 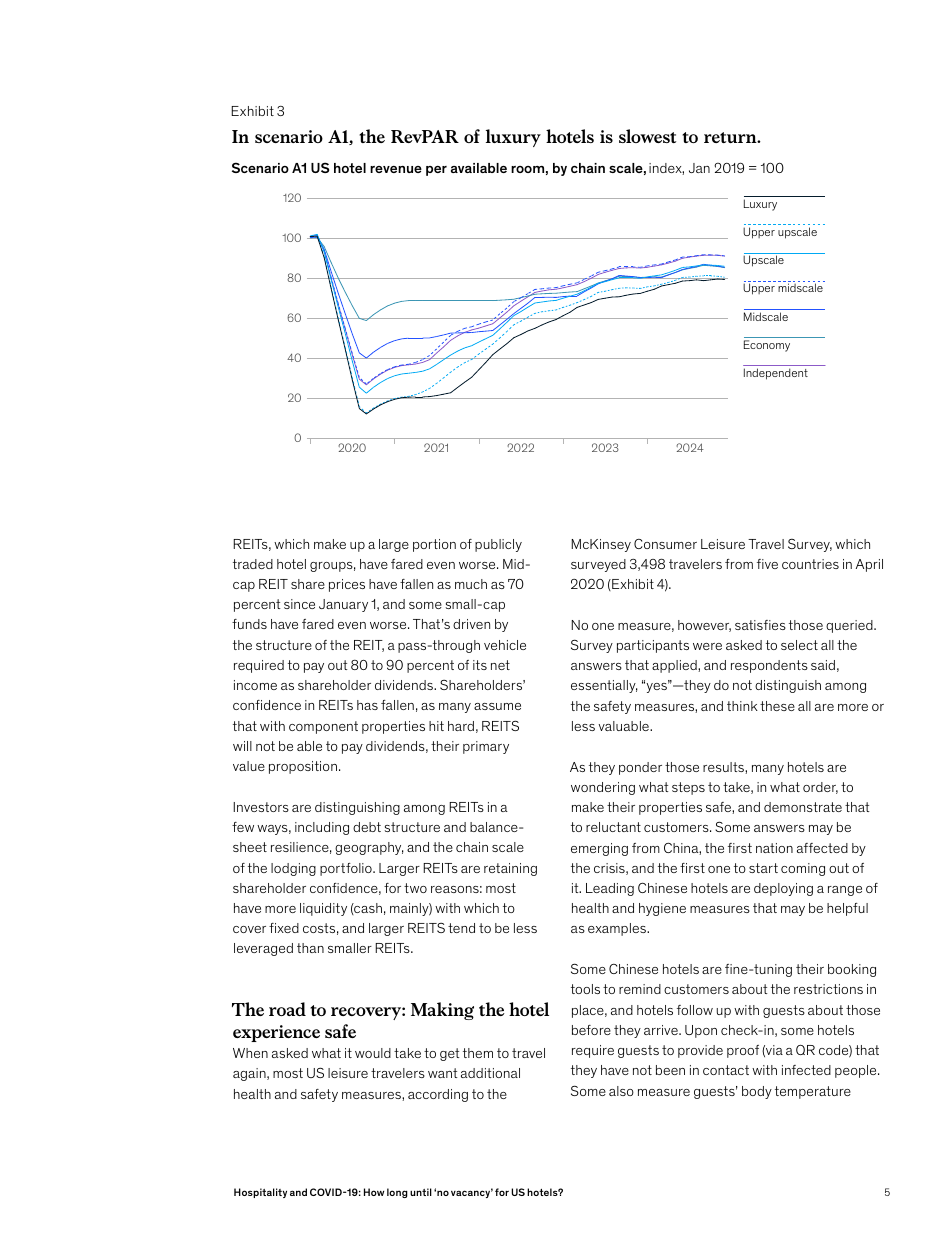 What do you see at coordinates (776, 374) in the screenshot?
I see `Independent` at bounding box center [776, 374].
